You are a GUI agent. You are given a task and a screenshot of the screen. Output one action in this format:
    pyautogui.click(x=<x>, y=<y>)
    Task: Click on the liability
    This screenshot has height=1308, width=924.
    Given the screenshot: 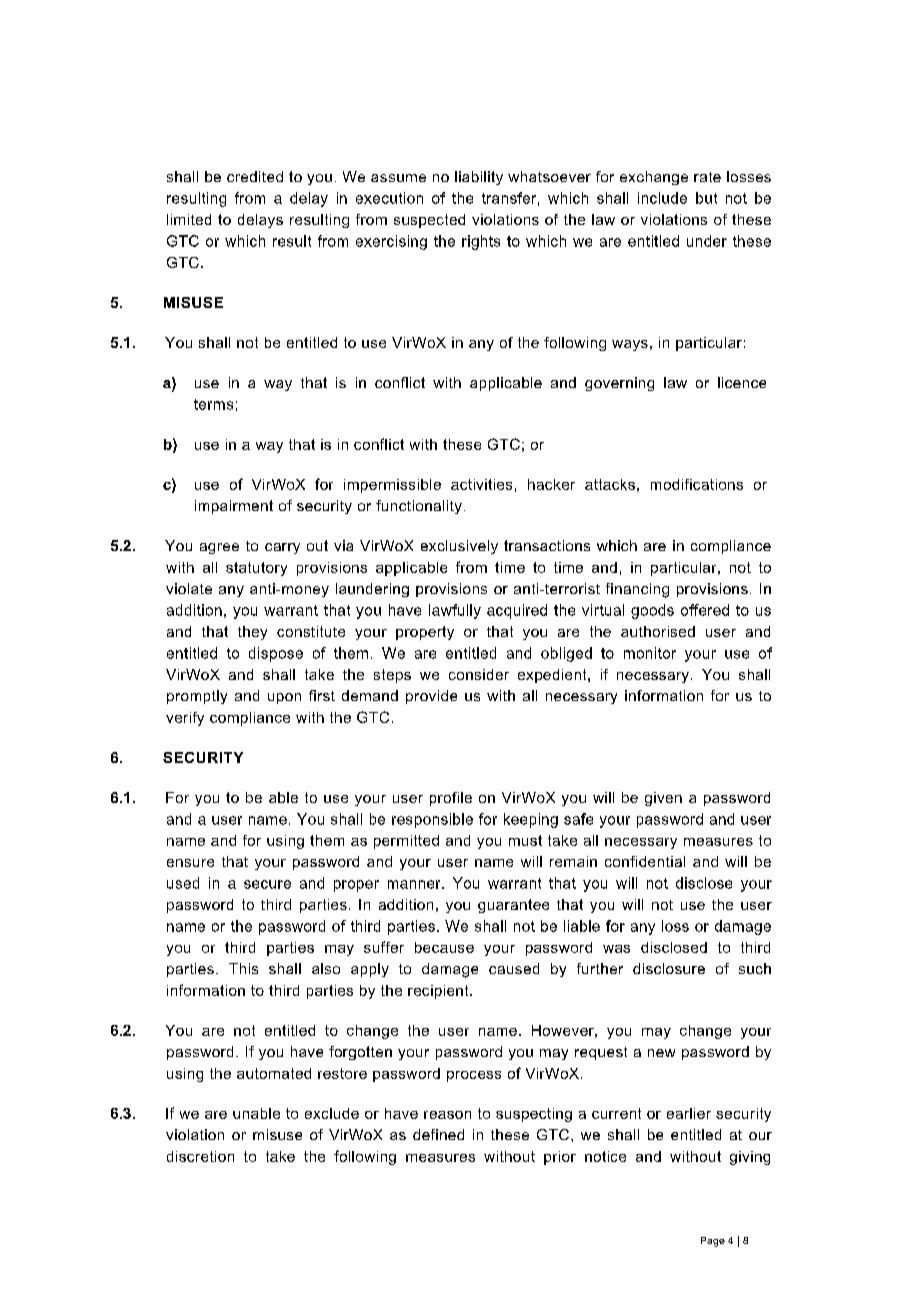 What is the action you would take?
    pyautogui.click(x=479, y=178)
